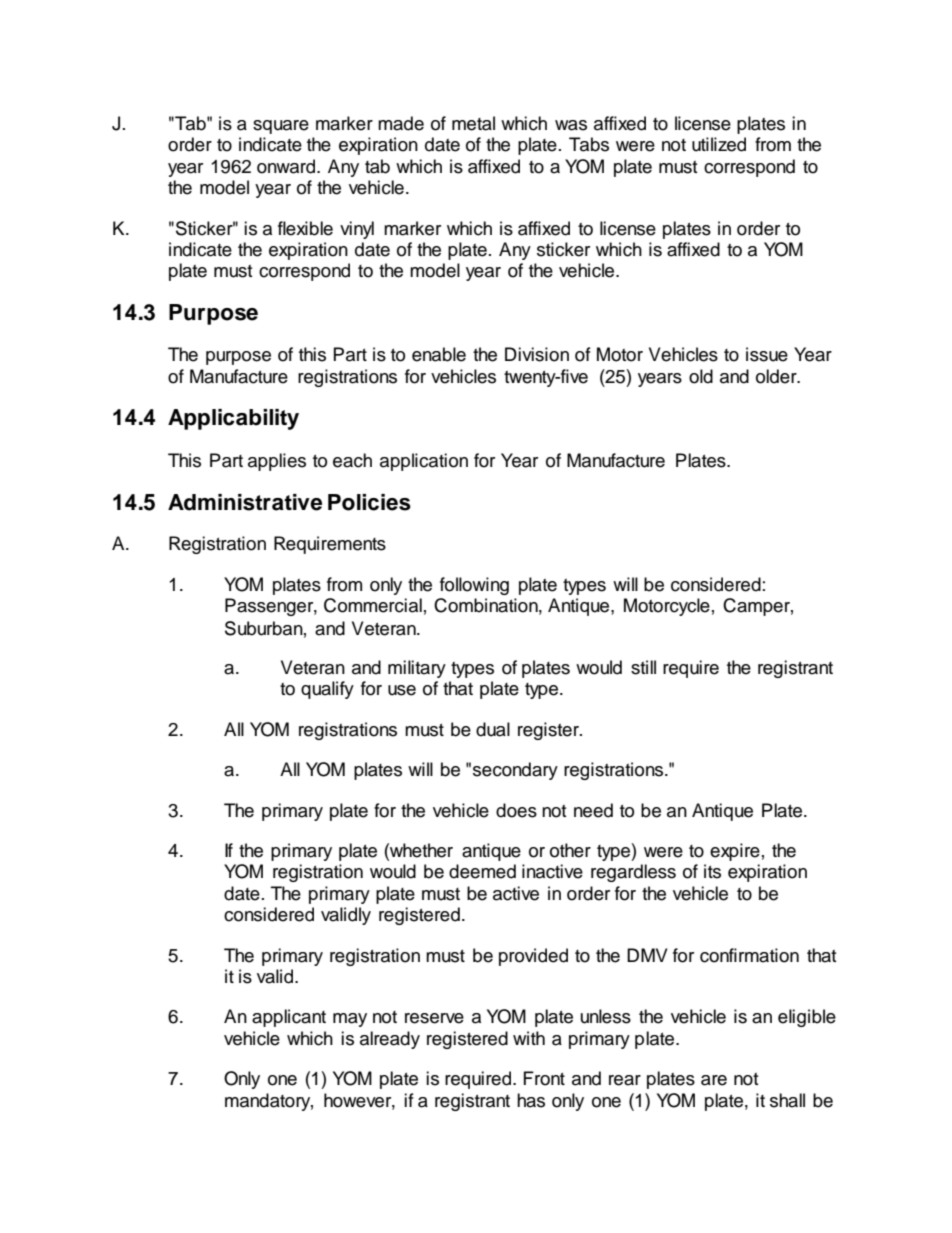  Describe the element at coordinates (474, 586) in the screenshot. I see `following` at that location.
